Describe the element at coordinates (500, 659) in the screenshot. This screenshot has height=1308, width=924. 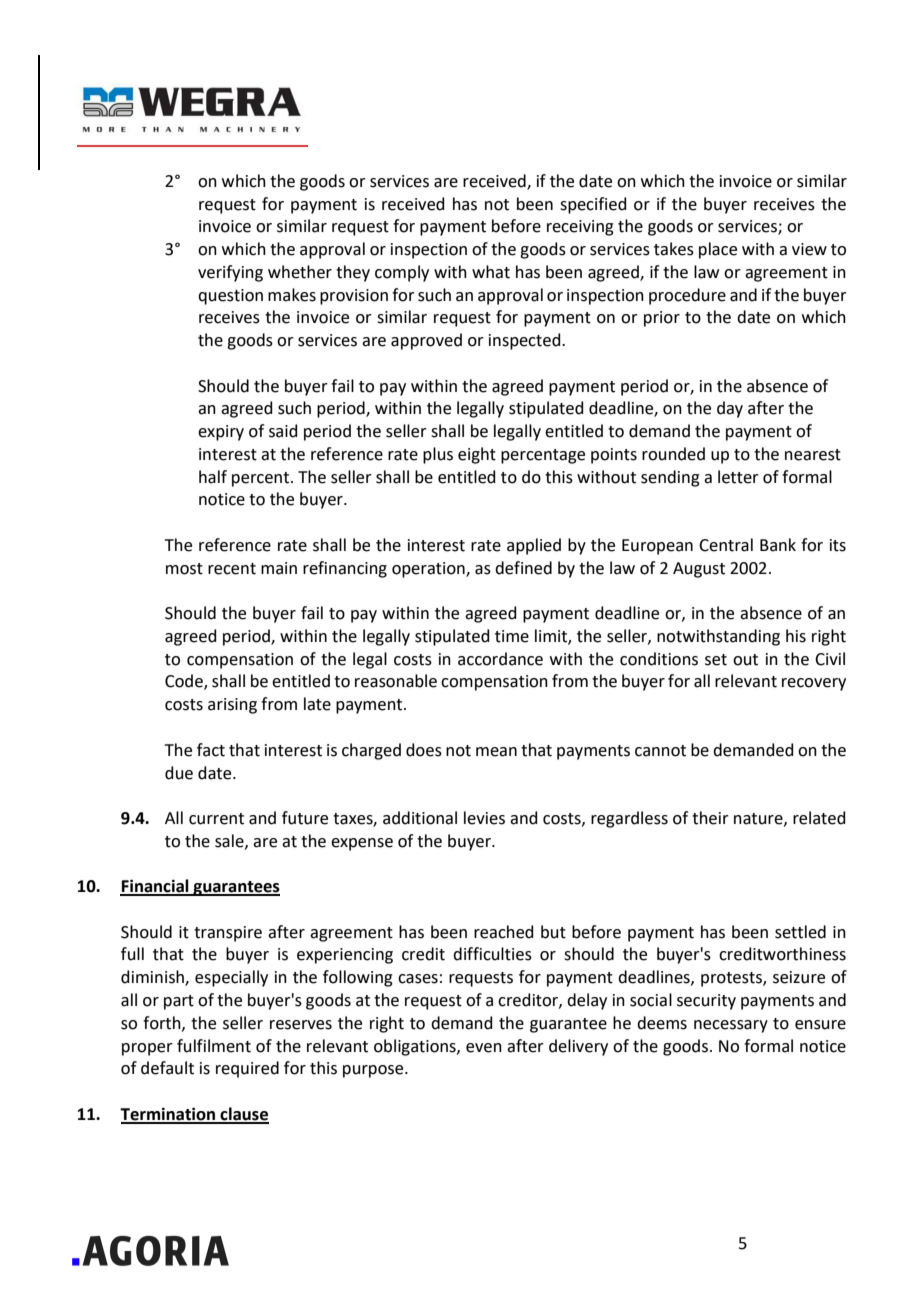
I see `accordance` at that location.
